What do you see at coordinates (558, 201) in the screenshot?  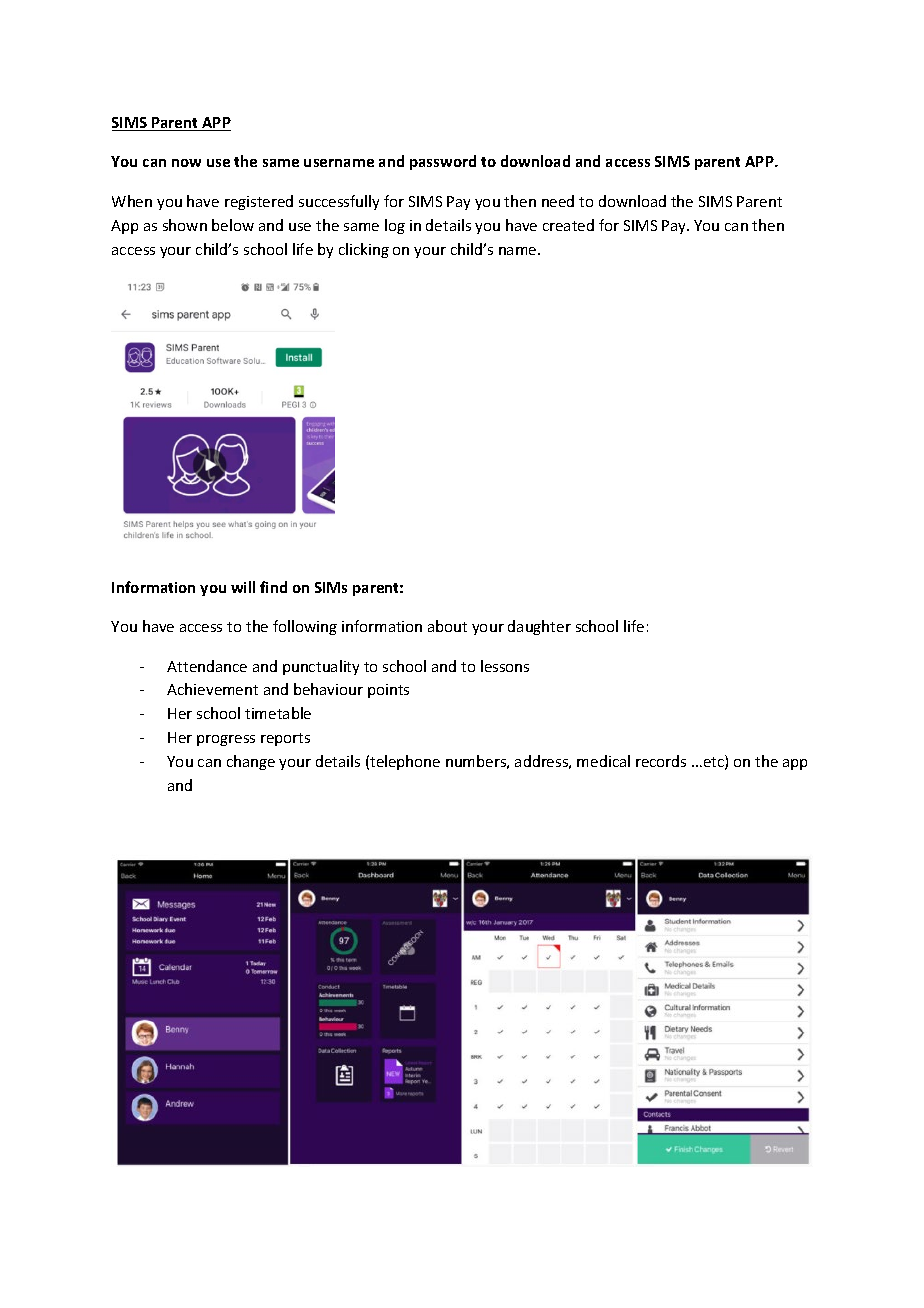 I see `need` at bounding box center [558, 201].
